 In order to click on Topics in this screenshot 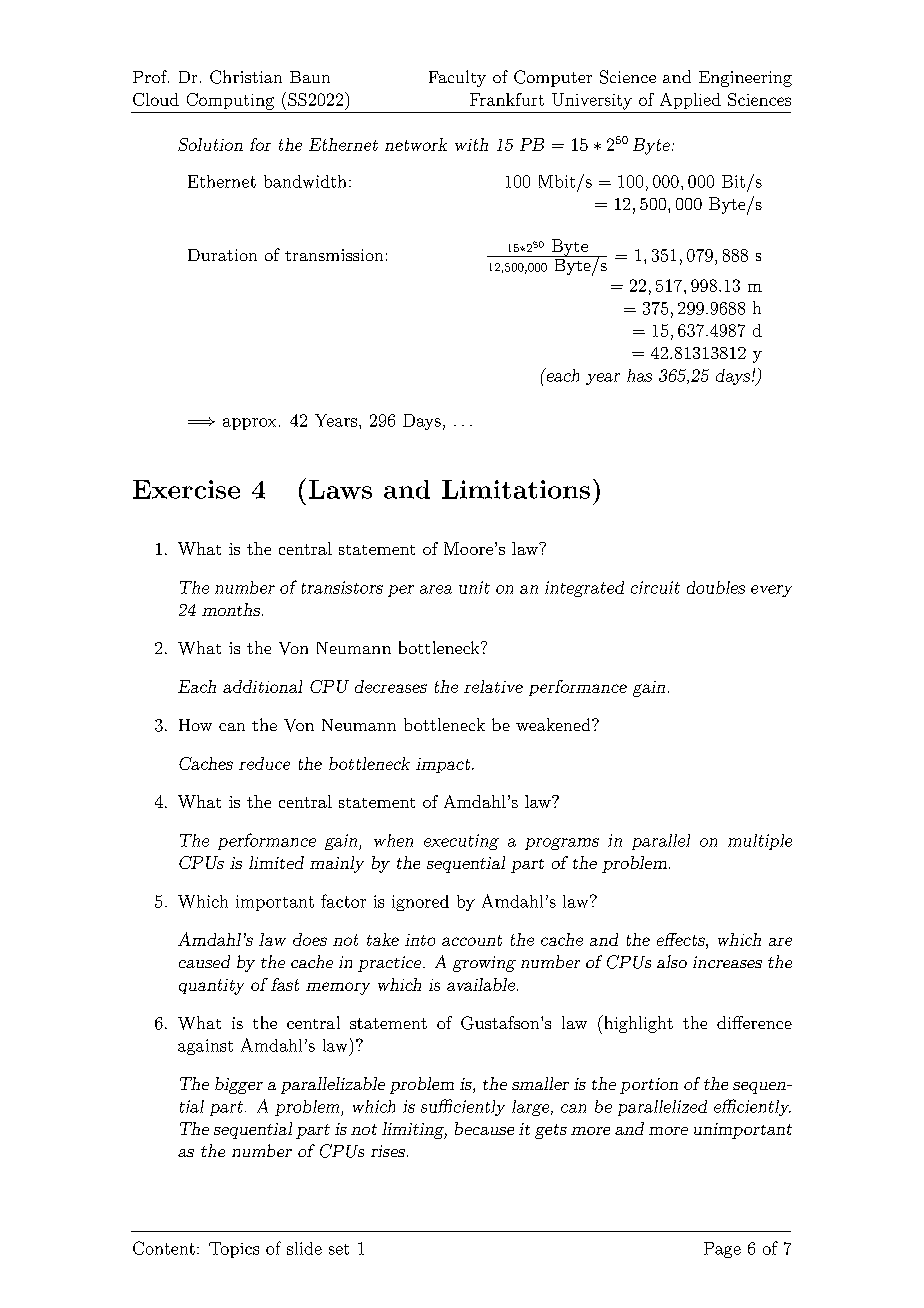, I will do `click(234, 1250)`.
